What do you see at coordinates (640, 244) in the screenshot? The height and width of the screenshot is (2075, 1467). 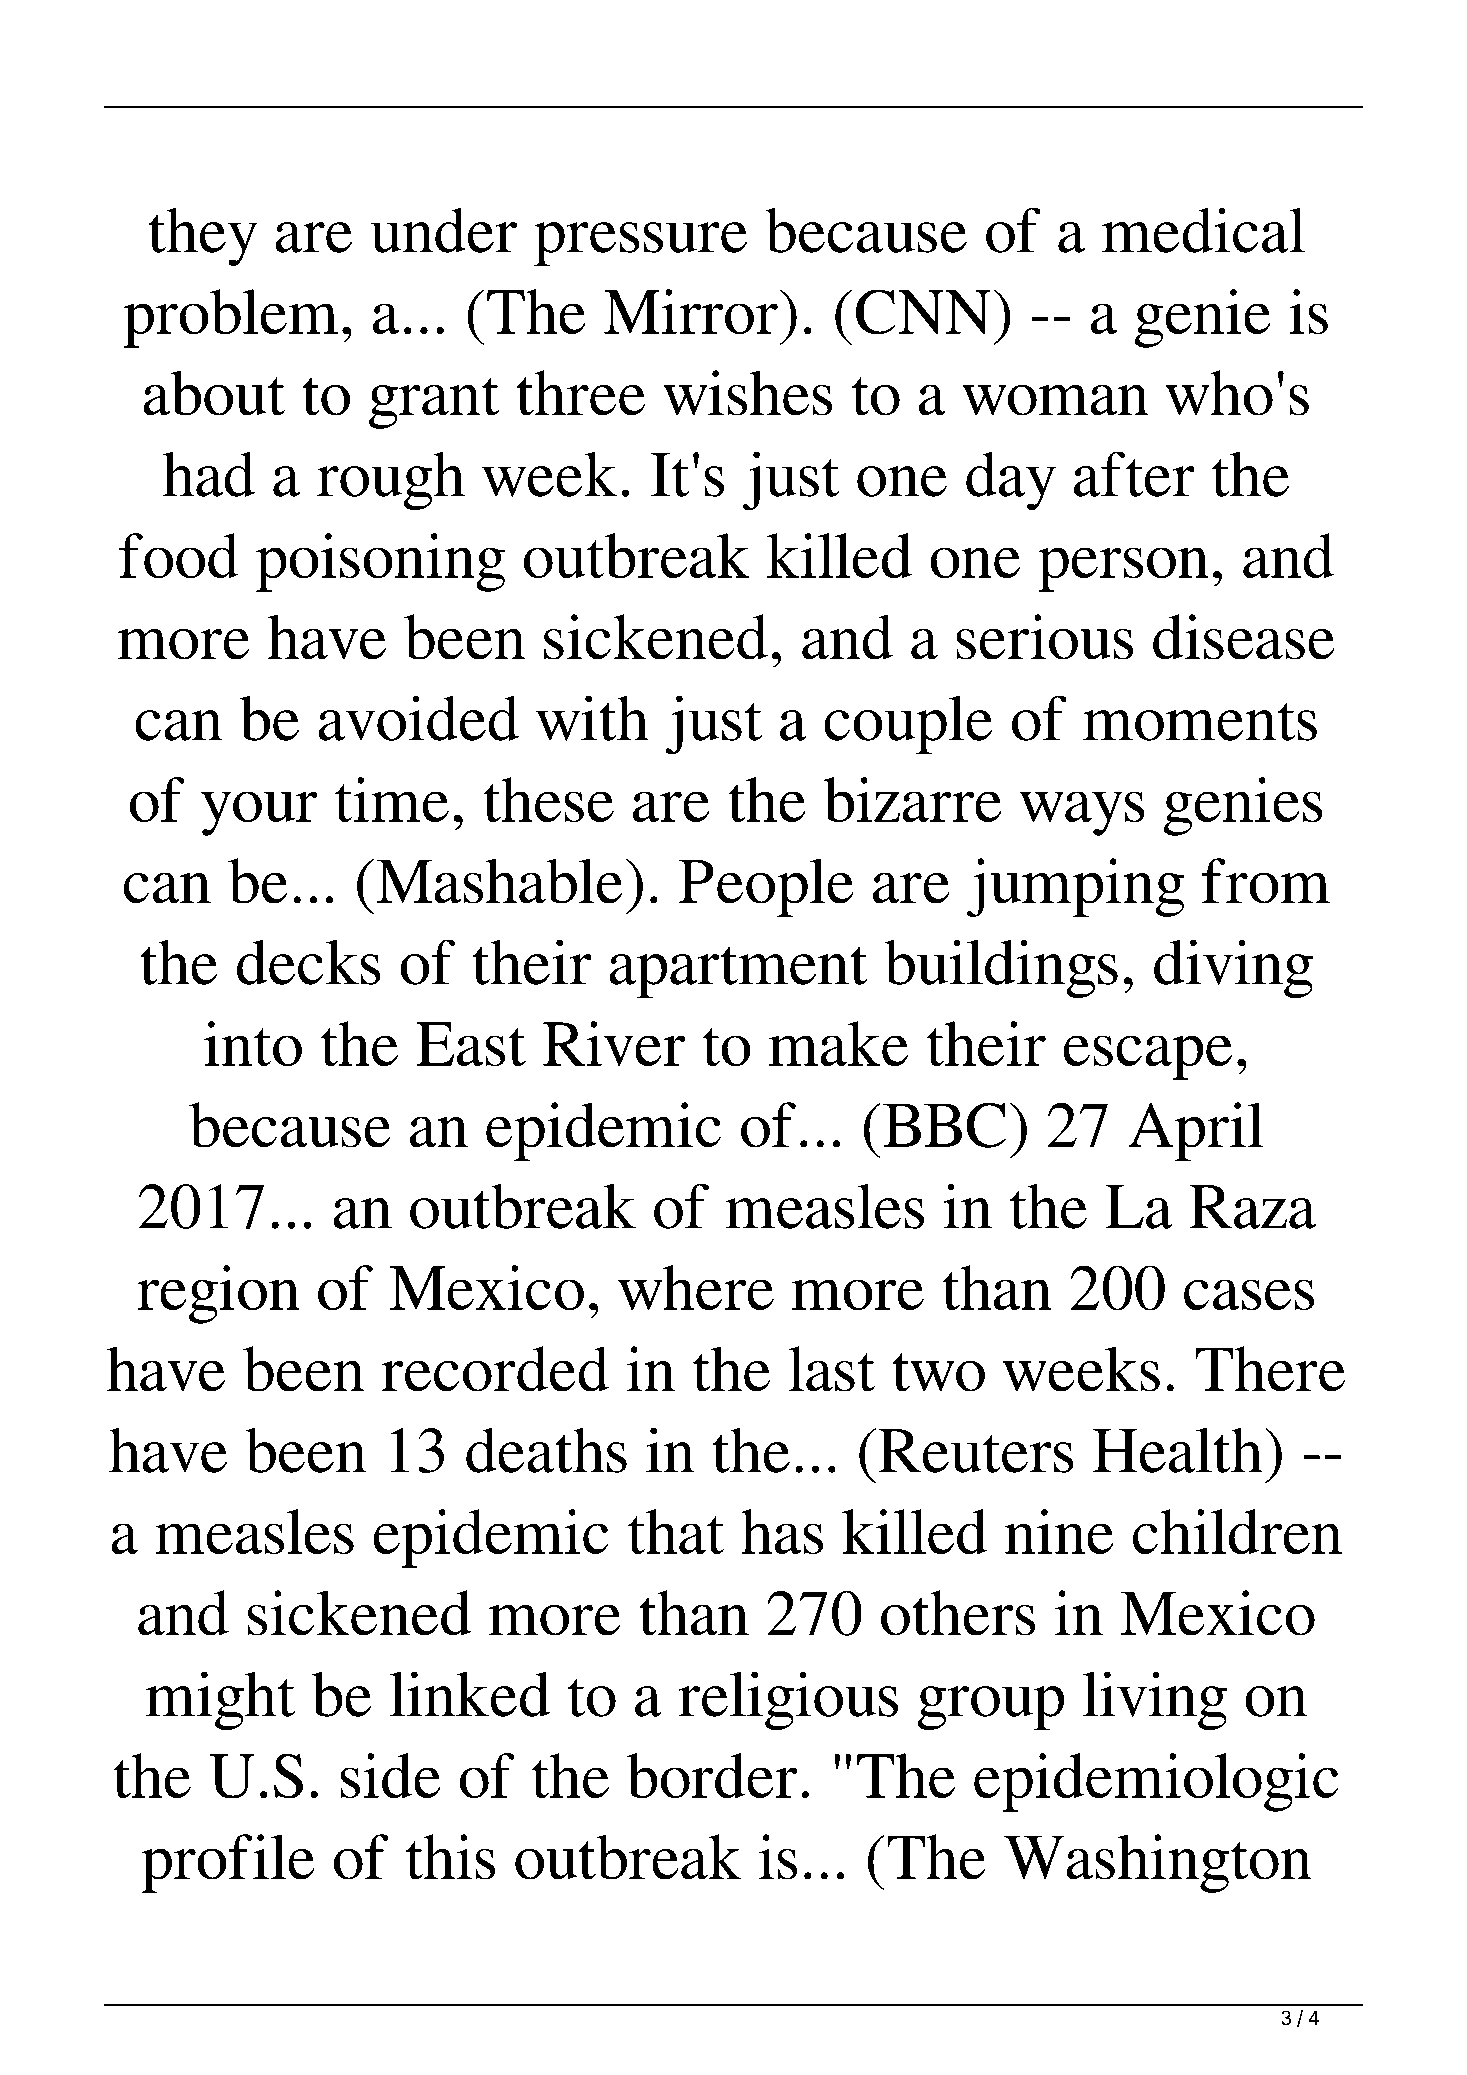 I see `pressure` at bounding box center [640, 244].
